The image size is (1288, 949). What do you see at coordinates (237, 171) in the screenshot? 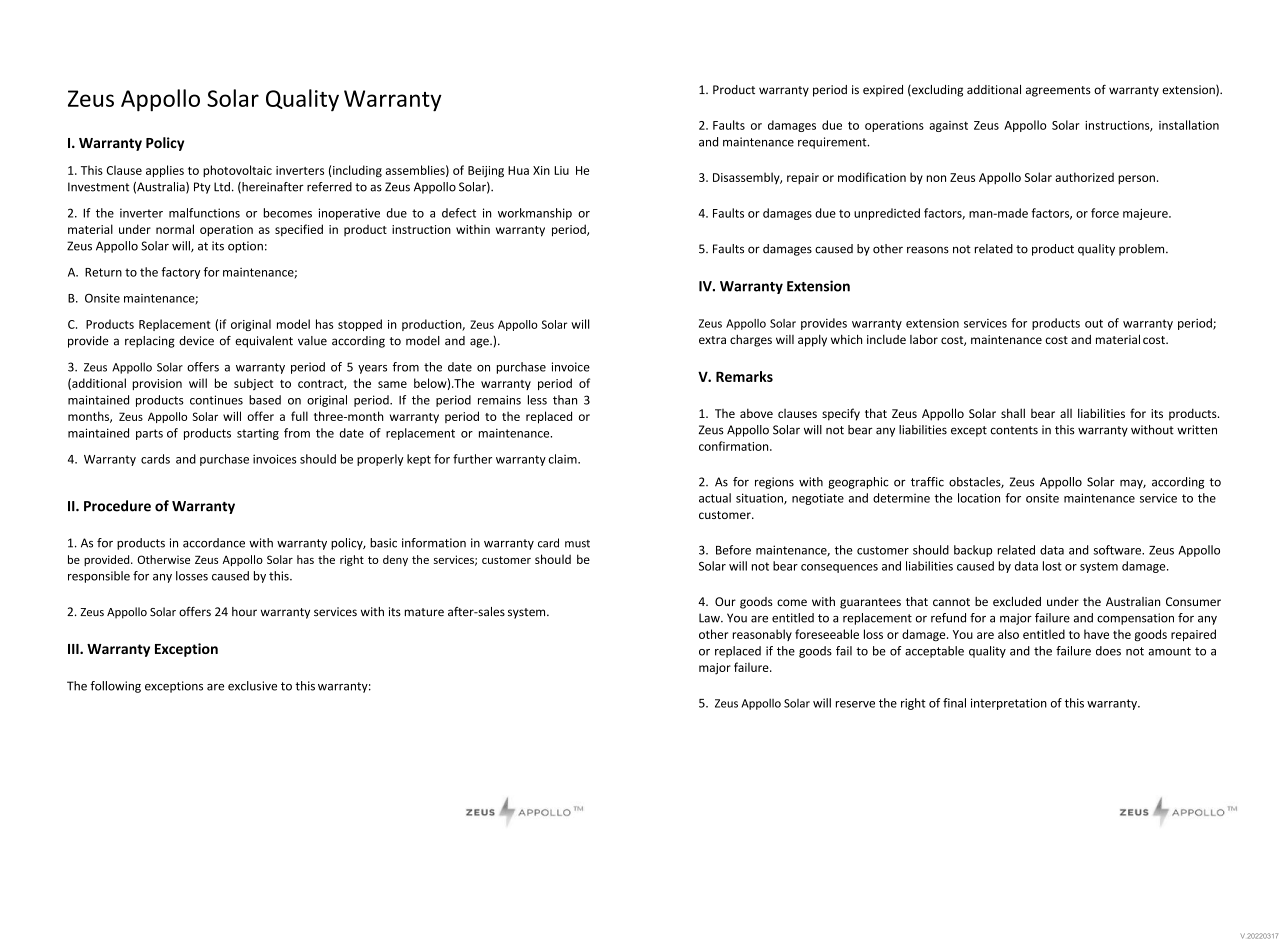
I see `photovoltaic` at bounding box center [237, 171].
